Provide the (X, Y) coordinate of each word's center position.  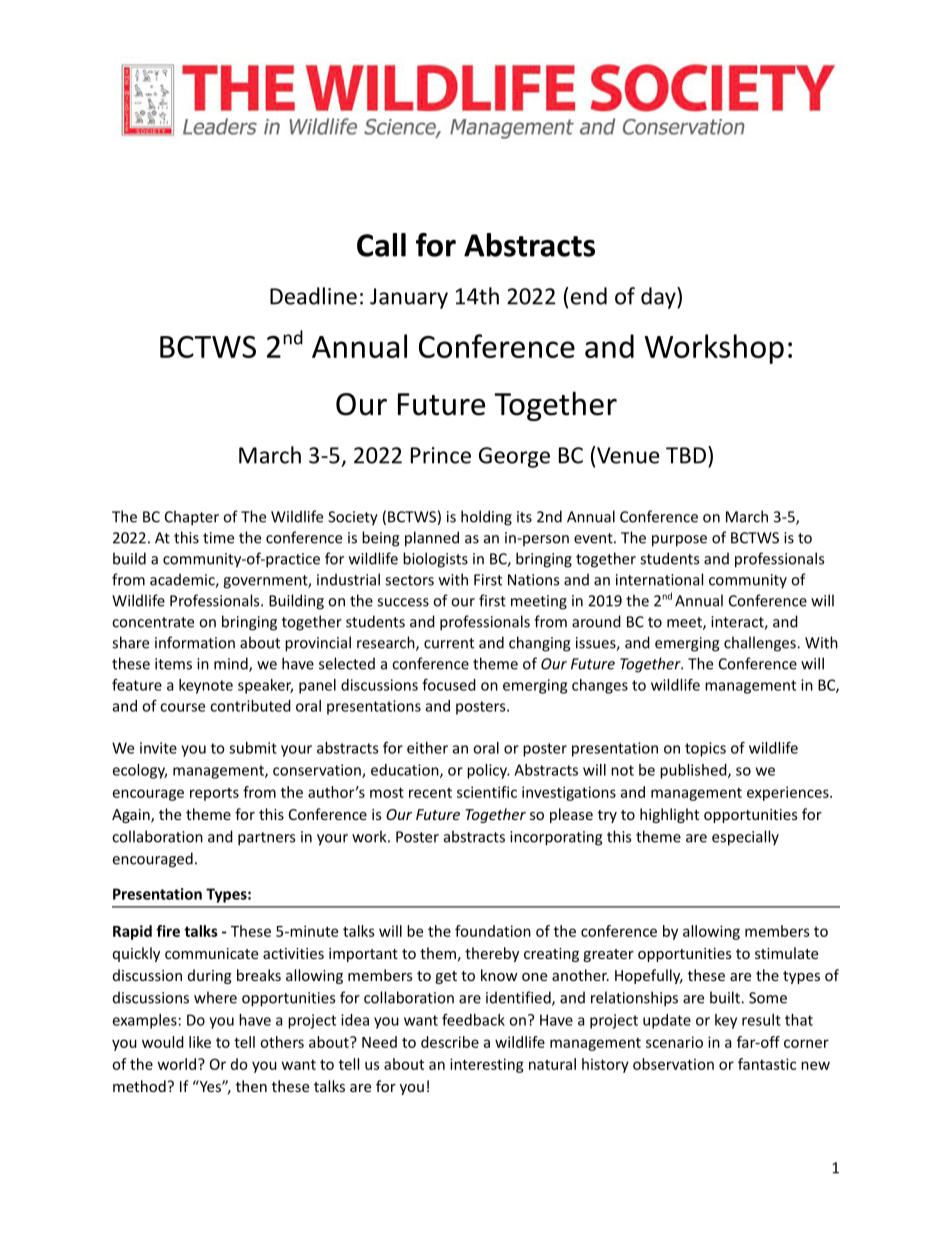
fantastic (767, 1064)
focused (449, 685)
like (200, 1042)
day (659, 298)
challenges (761, 644)
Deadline (313, 296)
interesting (487, 1065)
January (409, 298)
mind (232, 664)
